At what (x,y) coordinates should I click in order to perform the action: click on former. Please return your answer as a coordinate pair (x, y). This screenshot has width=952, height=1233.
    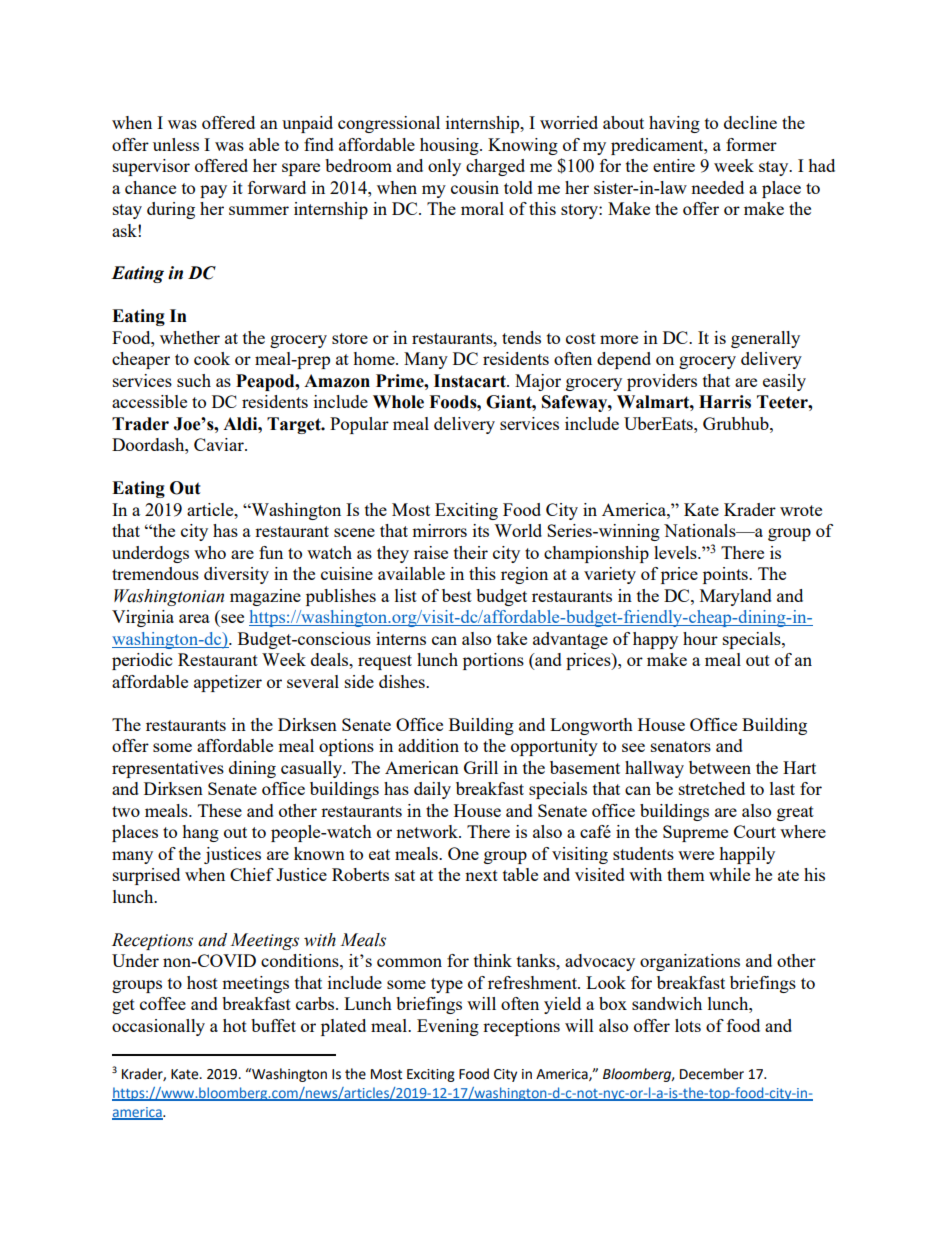
    Looking at the image, I should click on (751, 144).
